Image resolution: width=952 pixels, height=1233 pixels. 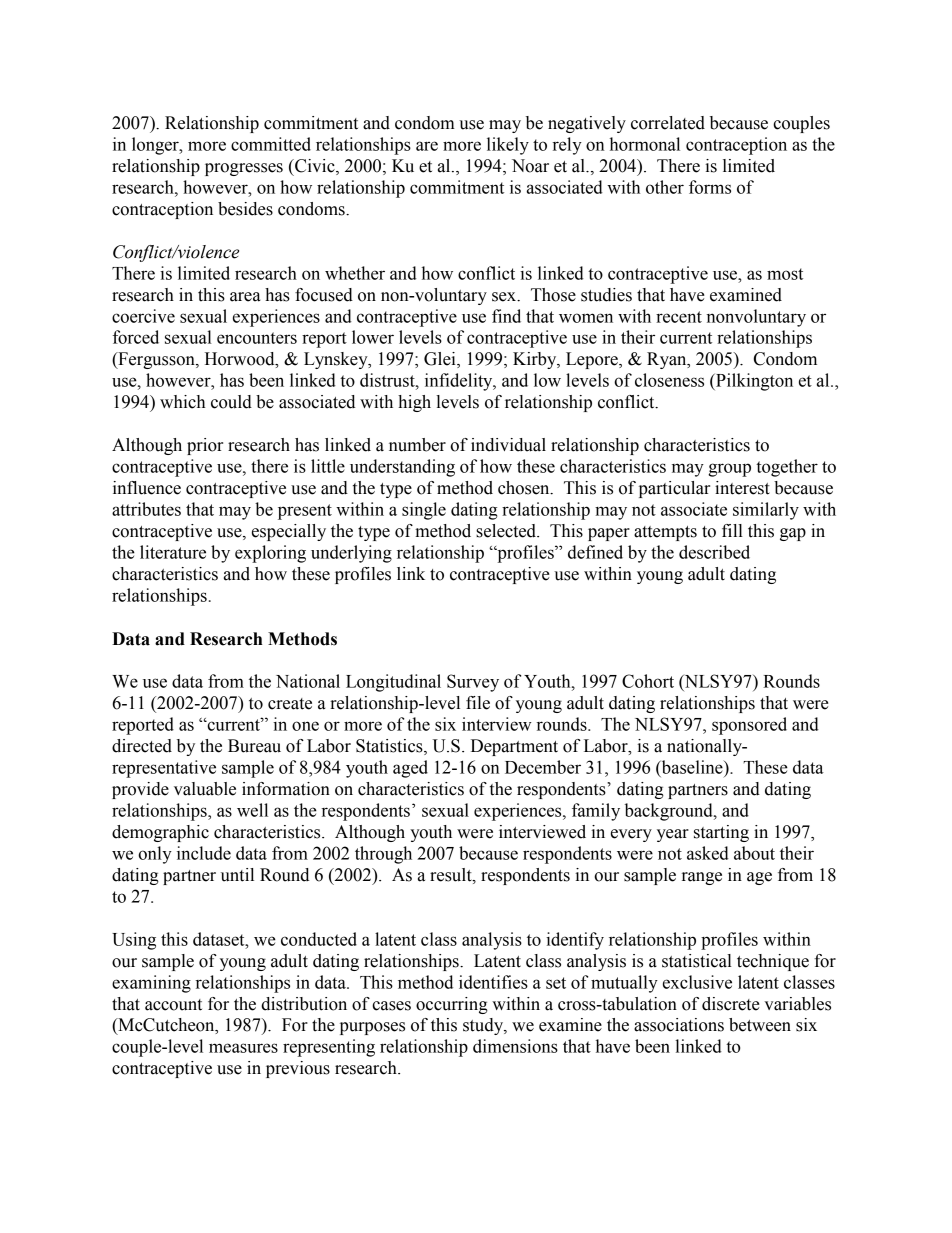 I want to click on progresses, so click(x=244, y=169).
